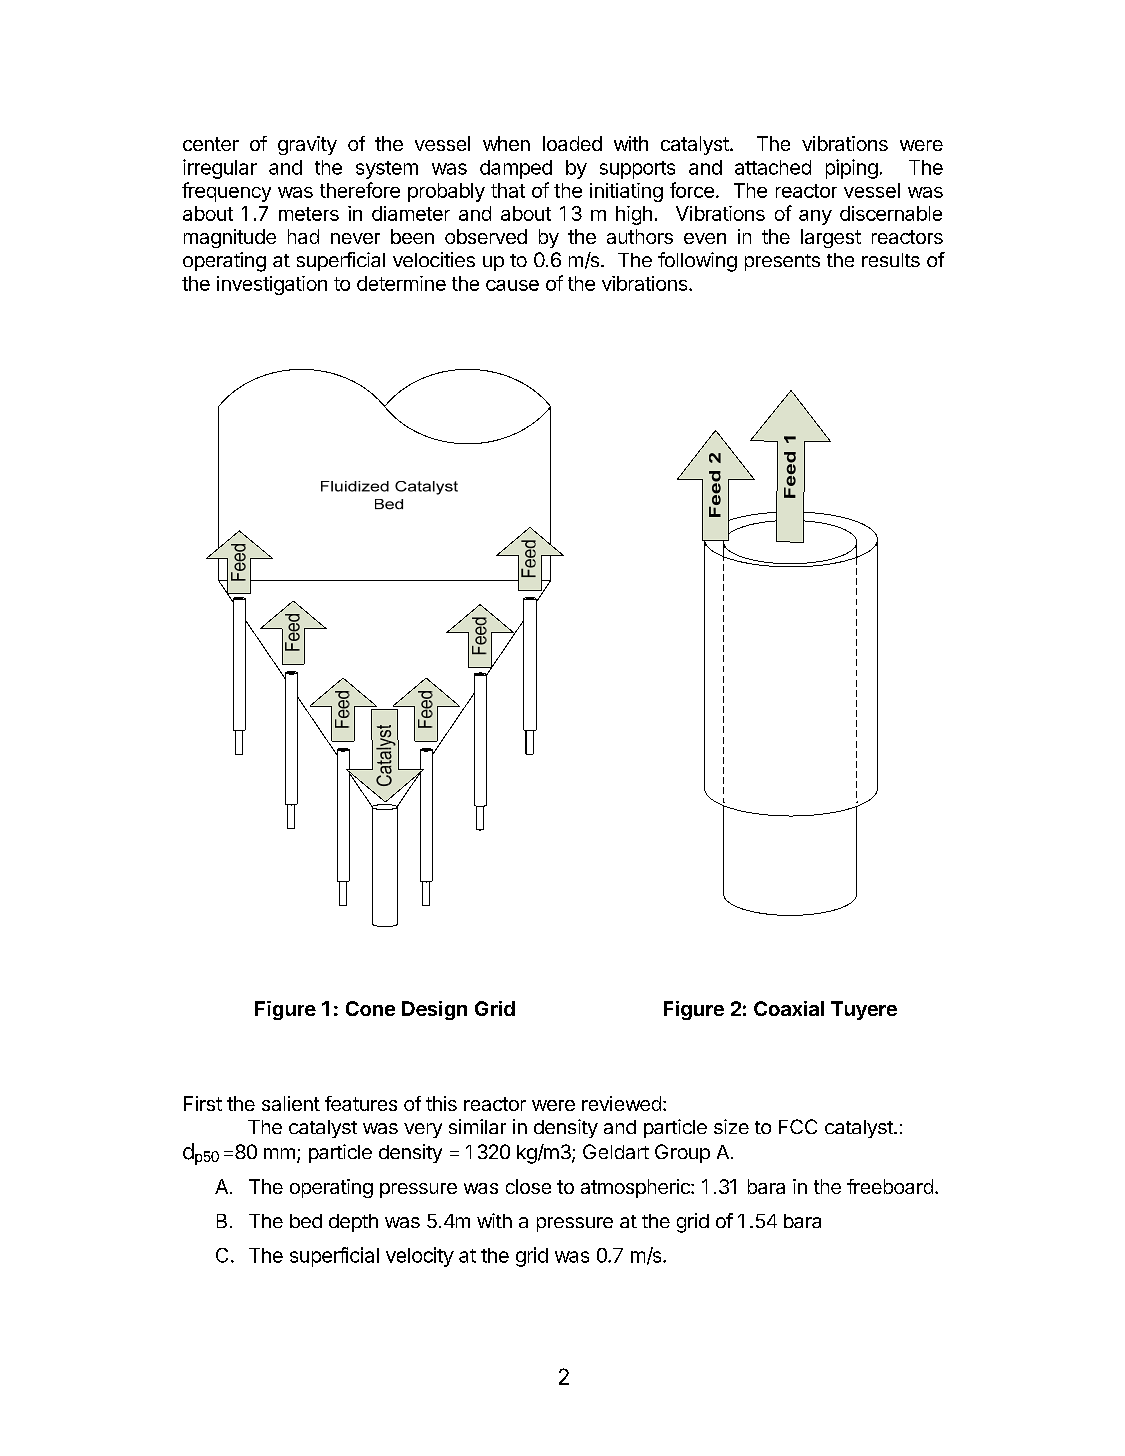 The height and width of the document is (1456, 1125). What do you see at coordinates (773, 167) in the document?
I see `attached` at bounding box center [773, 167].
